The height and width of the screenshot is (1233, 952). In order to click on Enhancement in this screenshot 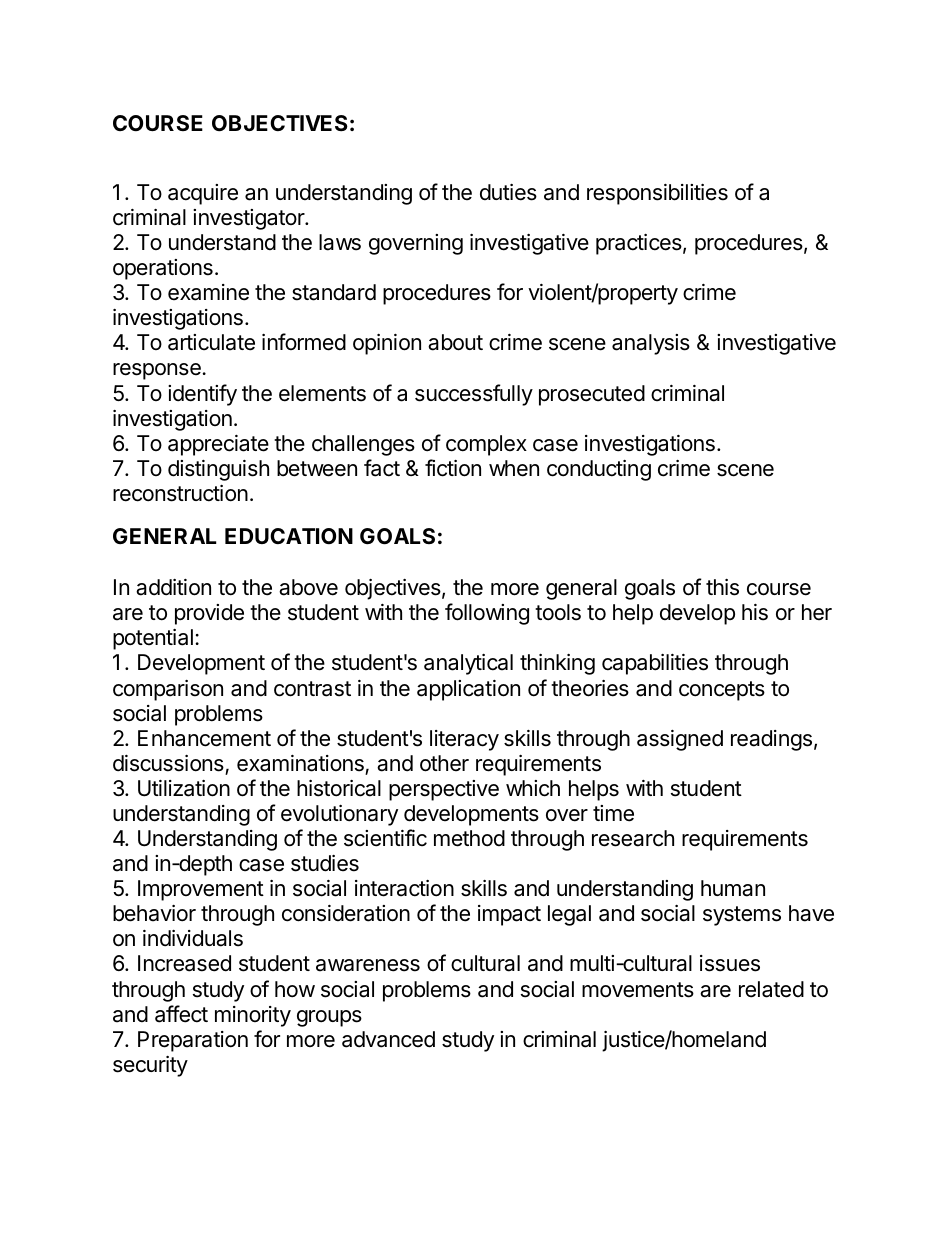, I will do `click(204, 738)`.
